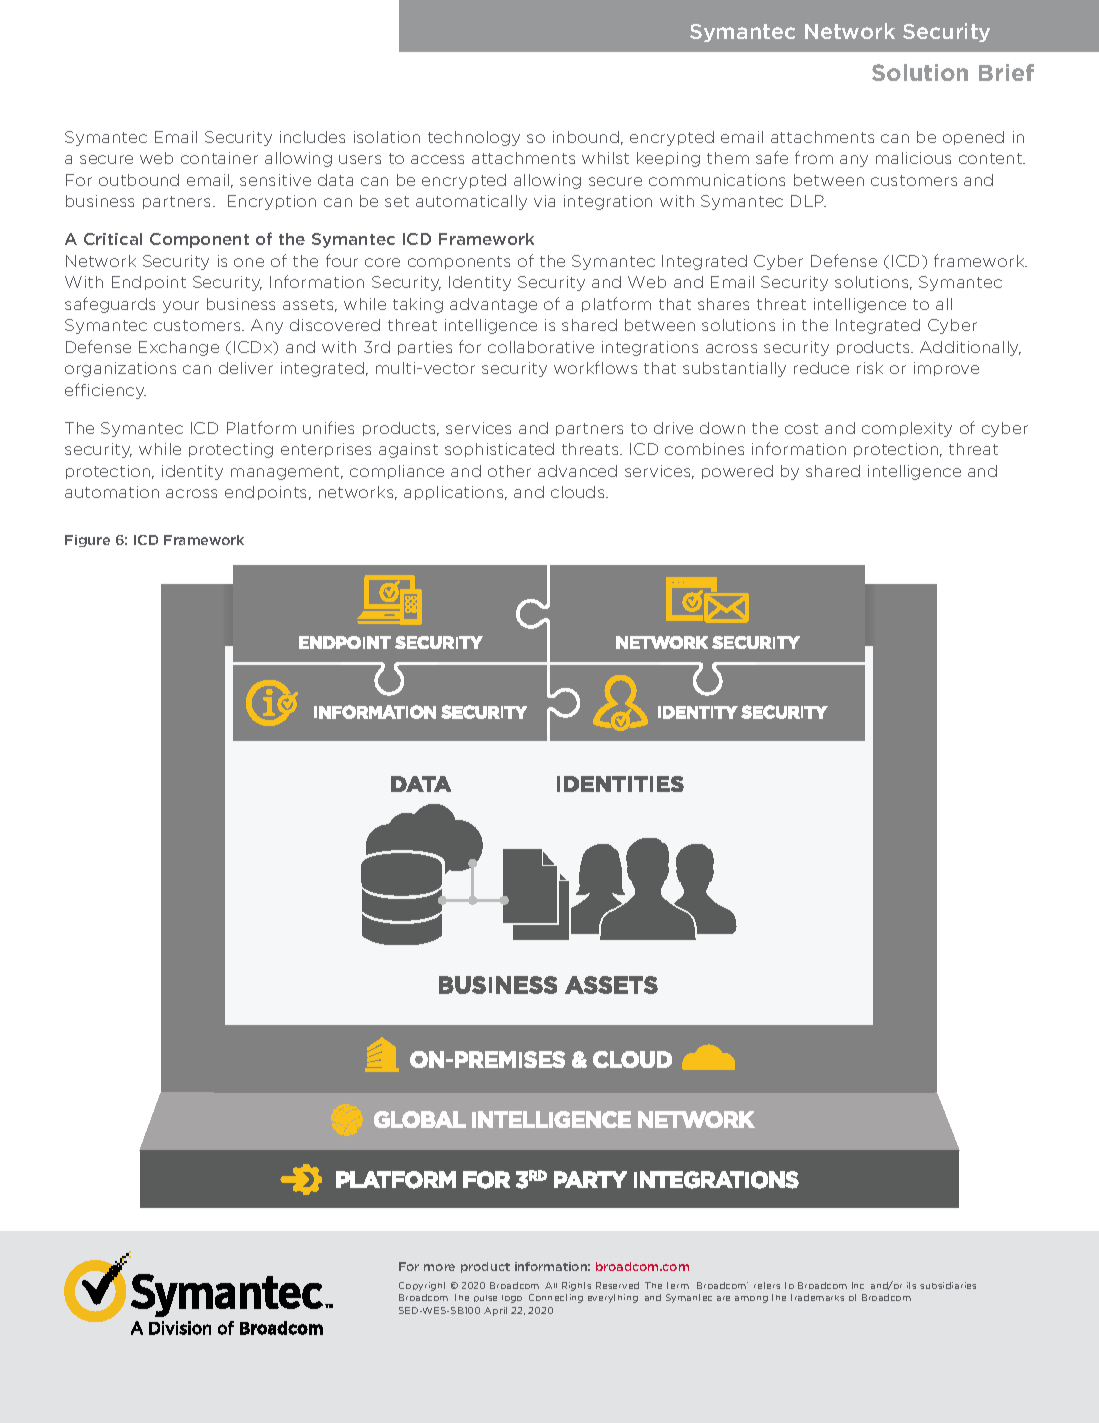 The height and width of the page is (1423, 1099). What do you see at coordinates (586, 137) in the page?
I see `inbound` at bounding box center [586, 137].
